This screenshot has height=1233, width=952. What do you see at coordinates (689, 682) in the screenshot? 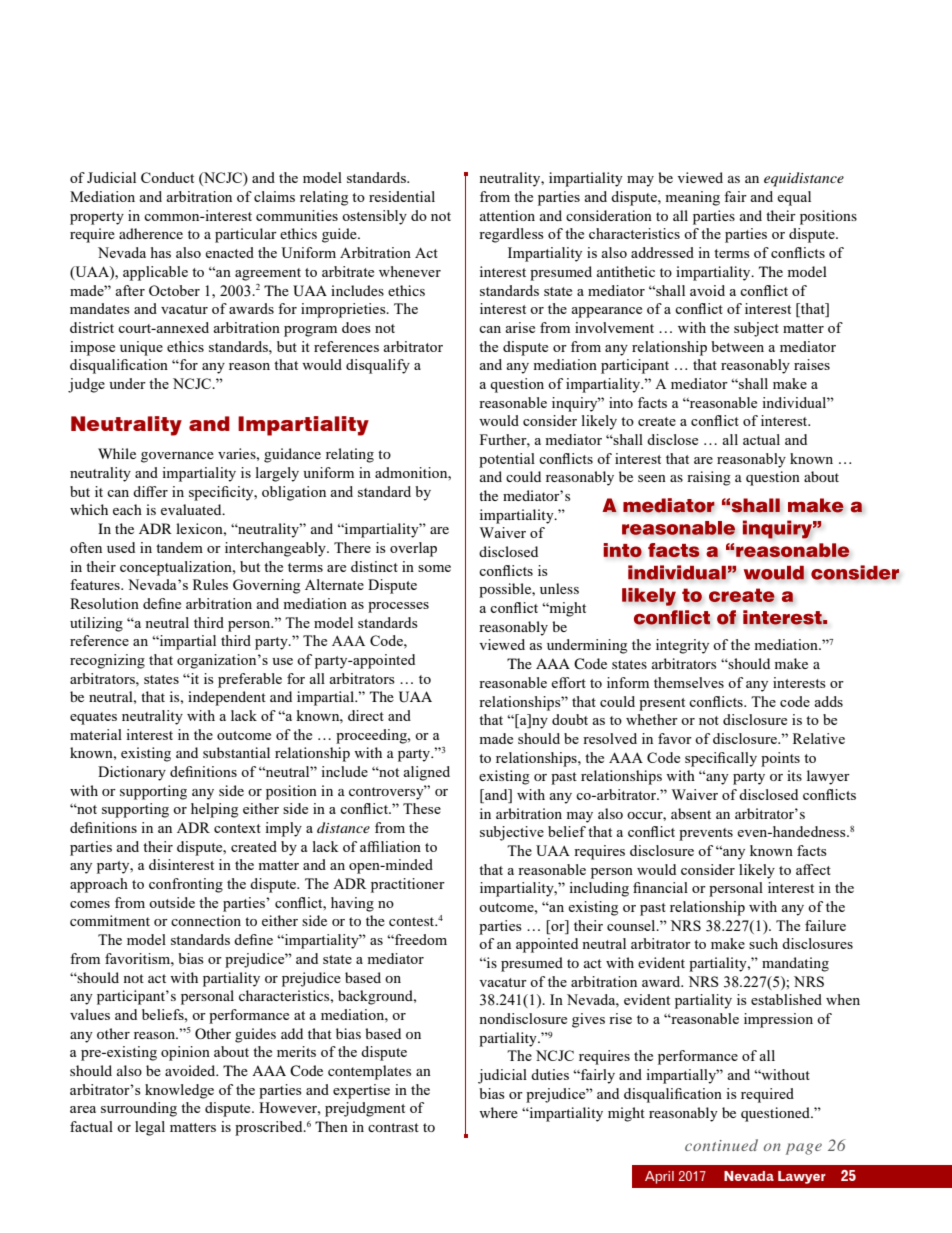
I see `themselves` at bounding box center [689, 682].
